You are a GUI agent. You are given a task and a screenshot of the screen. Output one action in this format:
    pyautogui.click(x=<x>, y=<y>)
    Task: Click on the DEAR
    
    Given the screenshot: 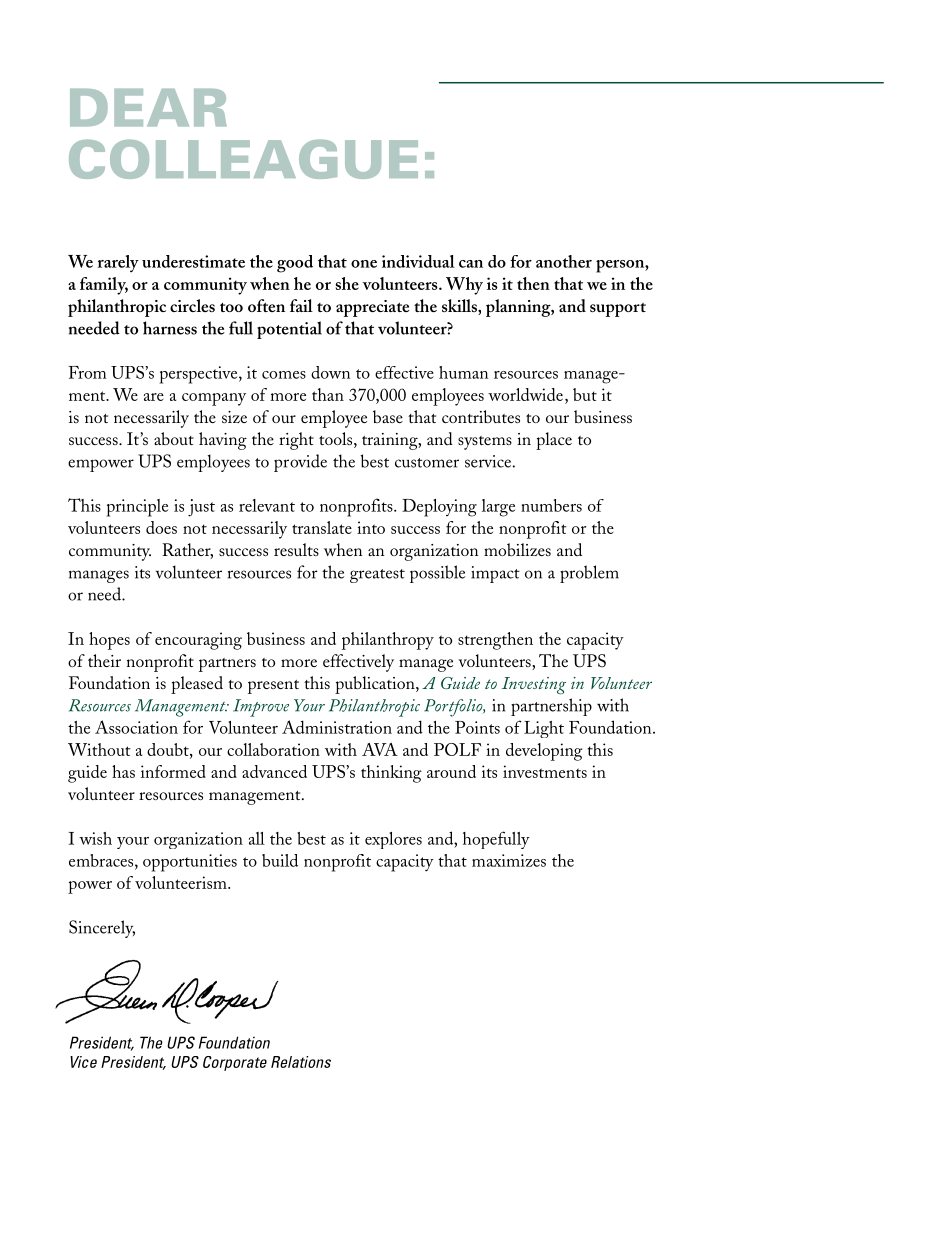 What is the action you would take?
    pyautogui.click(x=148, y=107)
